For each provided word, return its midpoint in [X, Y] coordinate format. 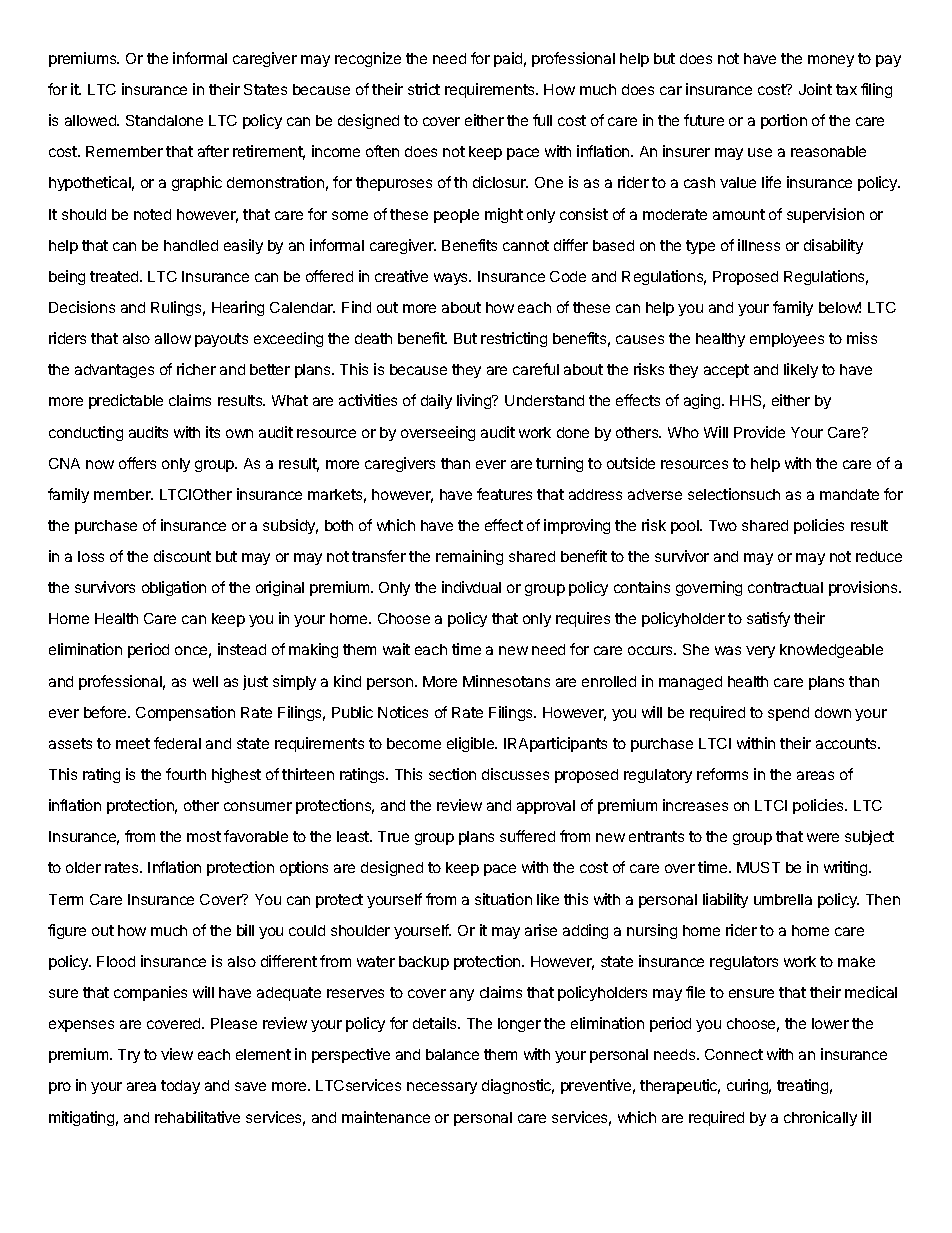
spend [788, 714]
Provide [759, 432]
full [542, 120]
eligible [471, 744]
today [180, 1087]
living [475, 401]
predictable [126, 401]
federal [177, 743]
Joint [815, 89]
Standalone [164, 120]
